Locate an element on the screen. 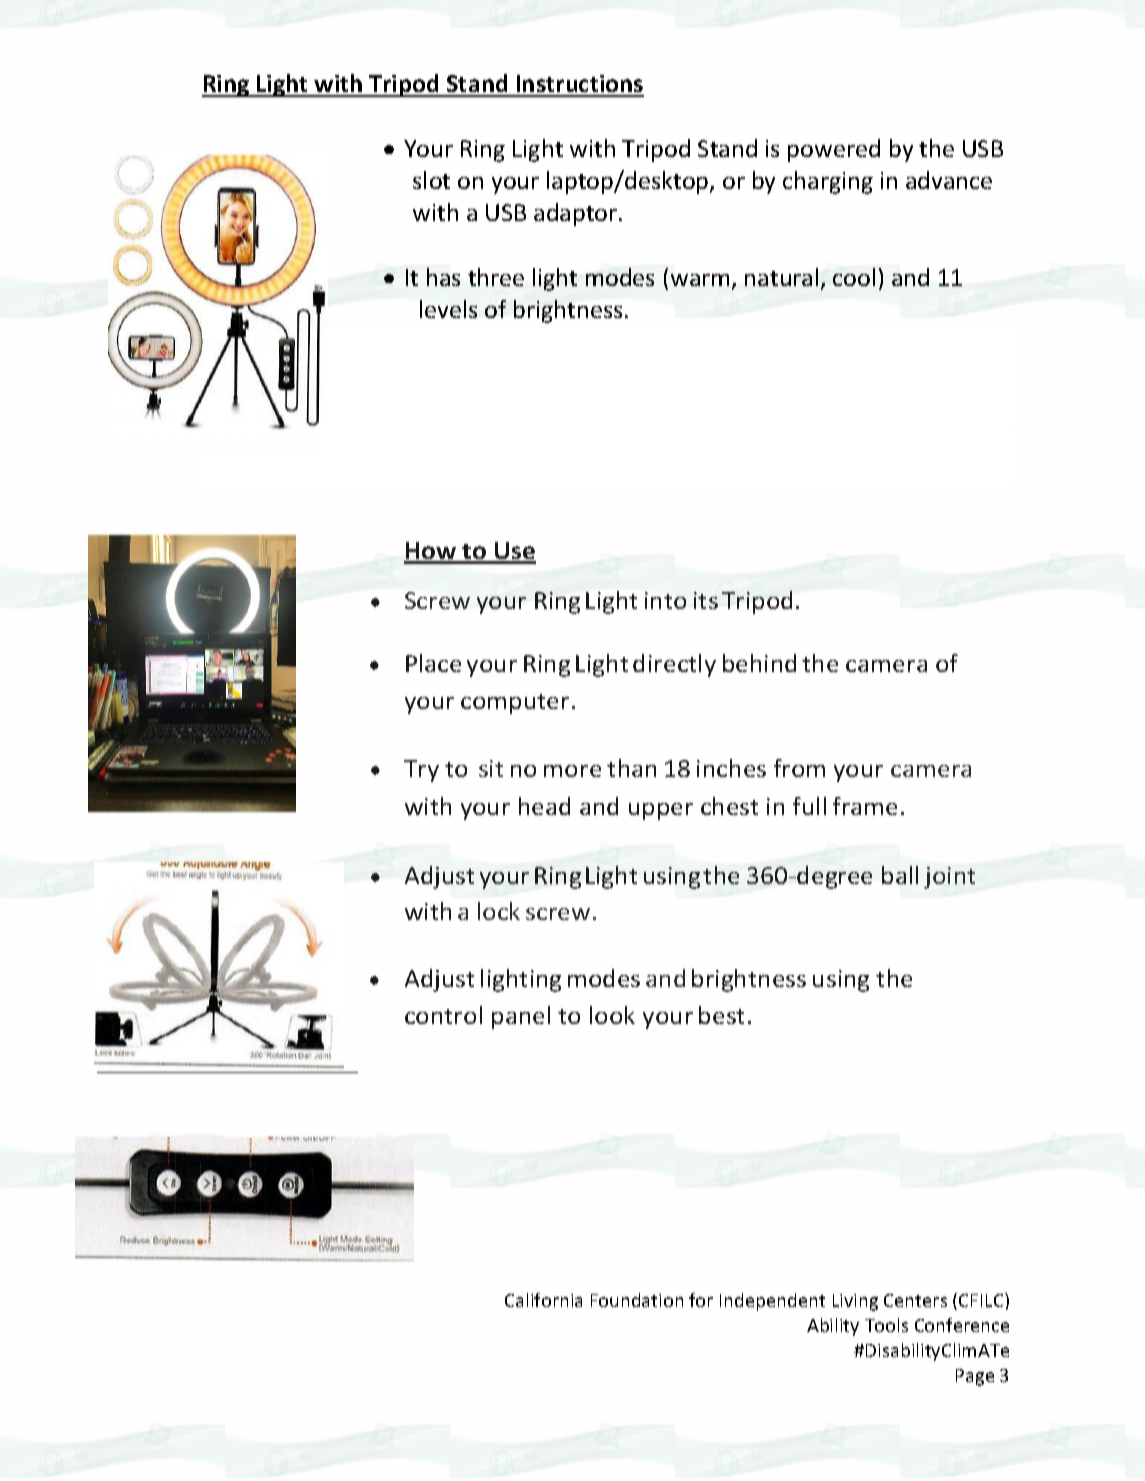  Use is located at coordinates (514, 552).
